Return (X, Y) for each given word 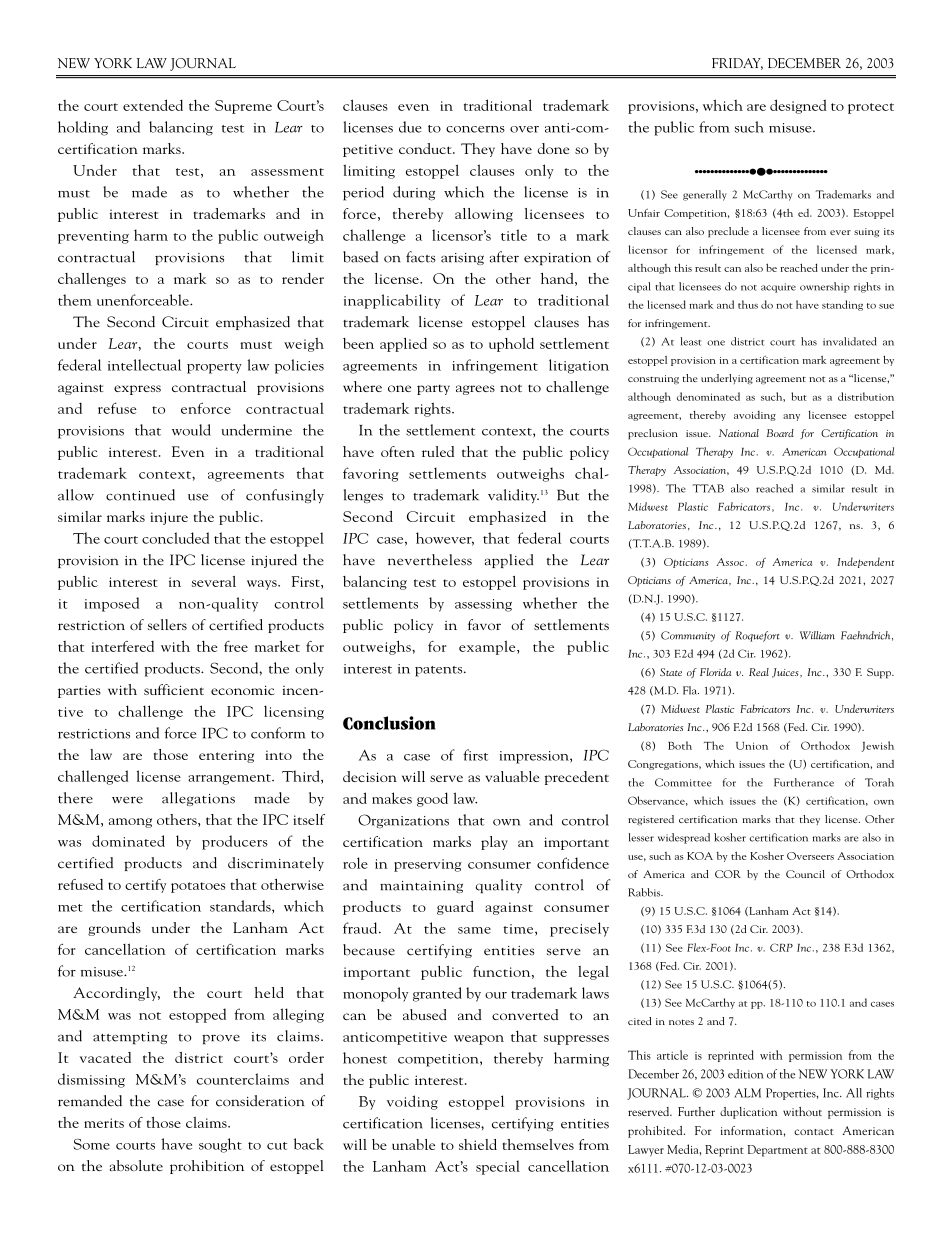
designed (798, 106)
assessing (483, 605)
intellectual (144, 365)
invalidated (850, 341)
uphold (511, 345)
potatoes (198, 887)
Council (805, 874)
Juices (786, 673)
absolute (136, 1165)
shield (478, 1144)
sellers (167, 624)
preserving (428, 865)
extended (153, 105)
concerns (475, 129)
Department (778, 1151)
